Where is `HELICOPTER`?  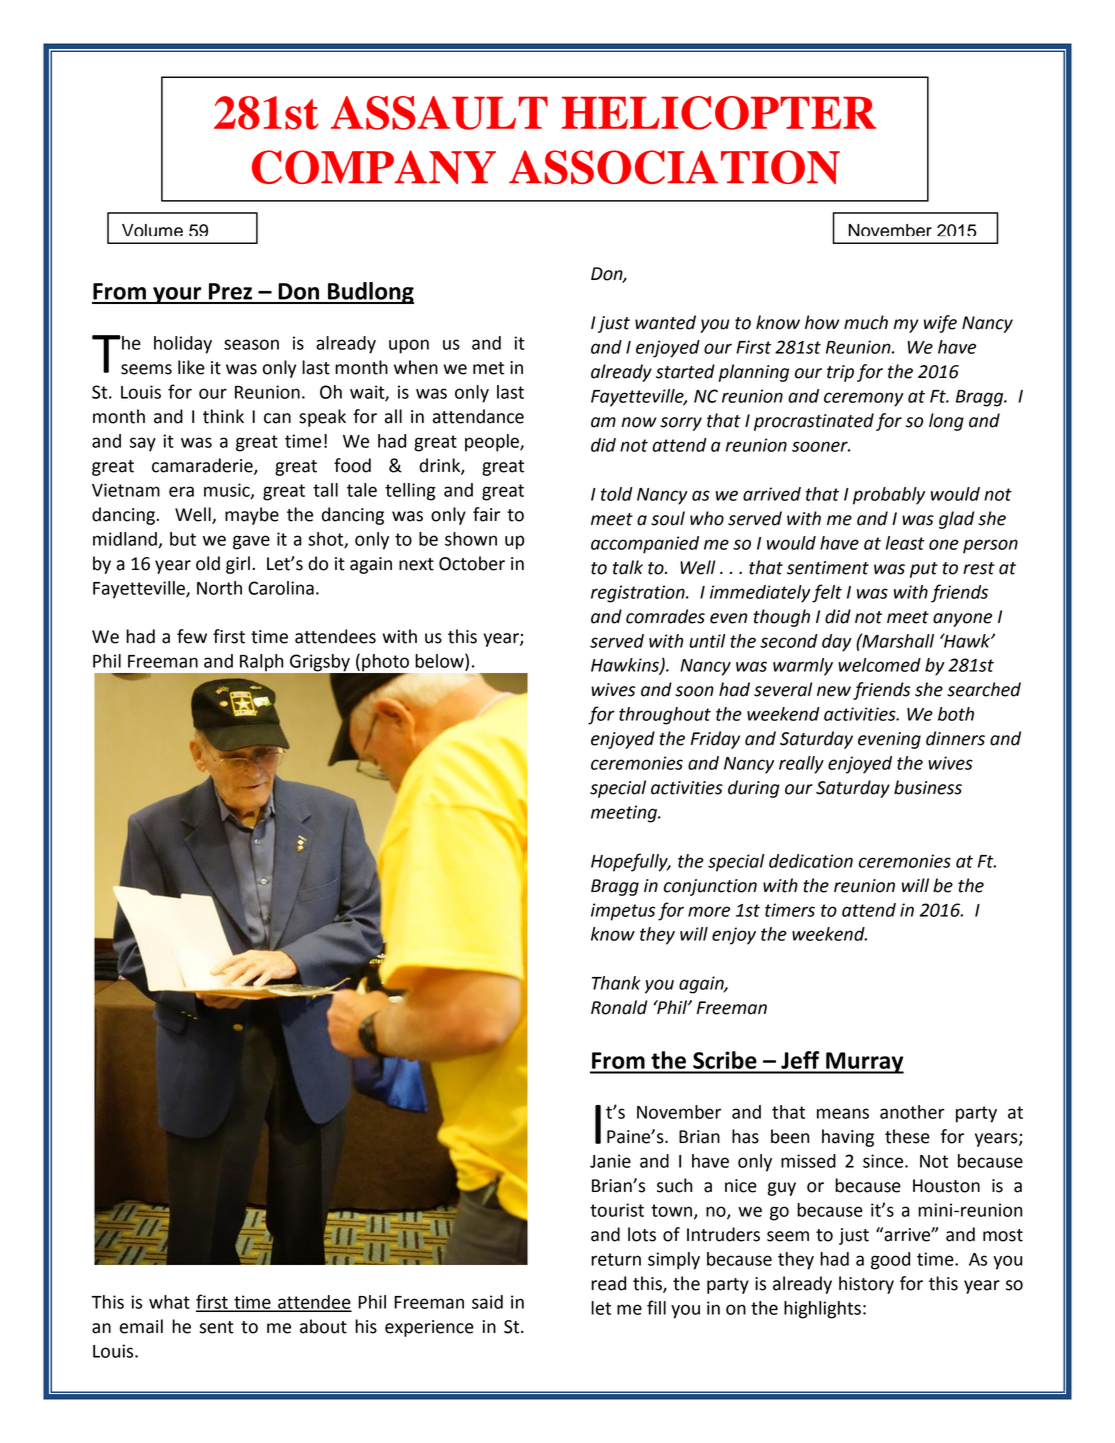
HELICOPTER is located at coordinates (719, 113).
